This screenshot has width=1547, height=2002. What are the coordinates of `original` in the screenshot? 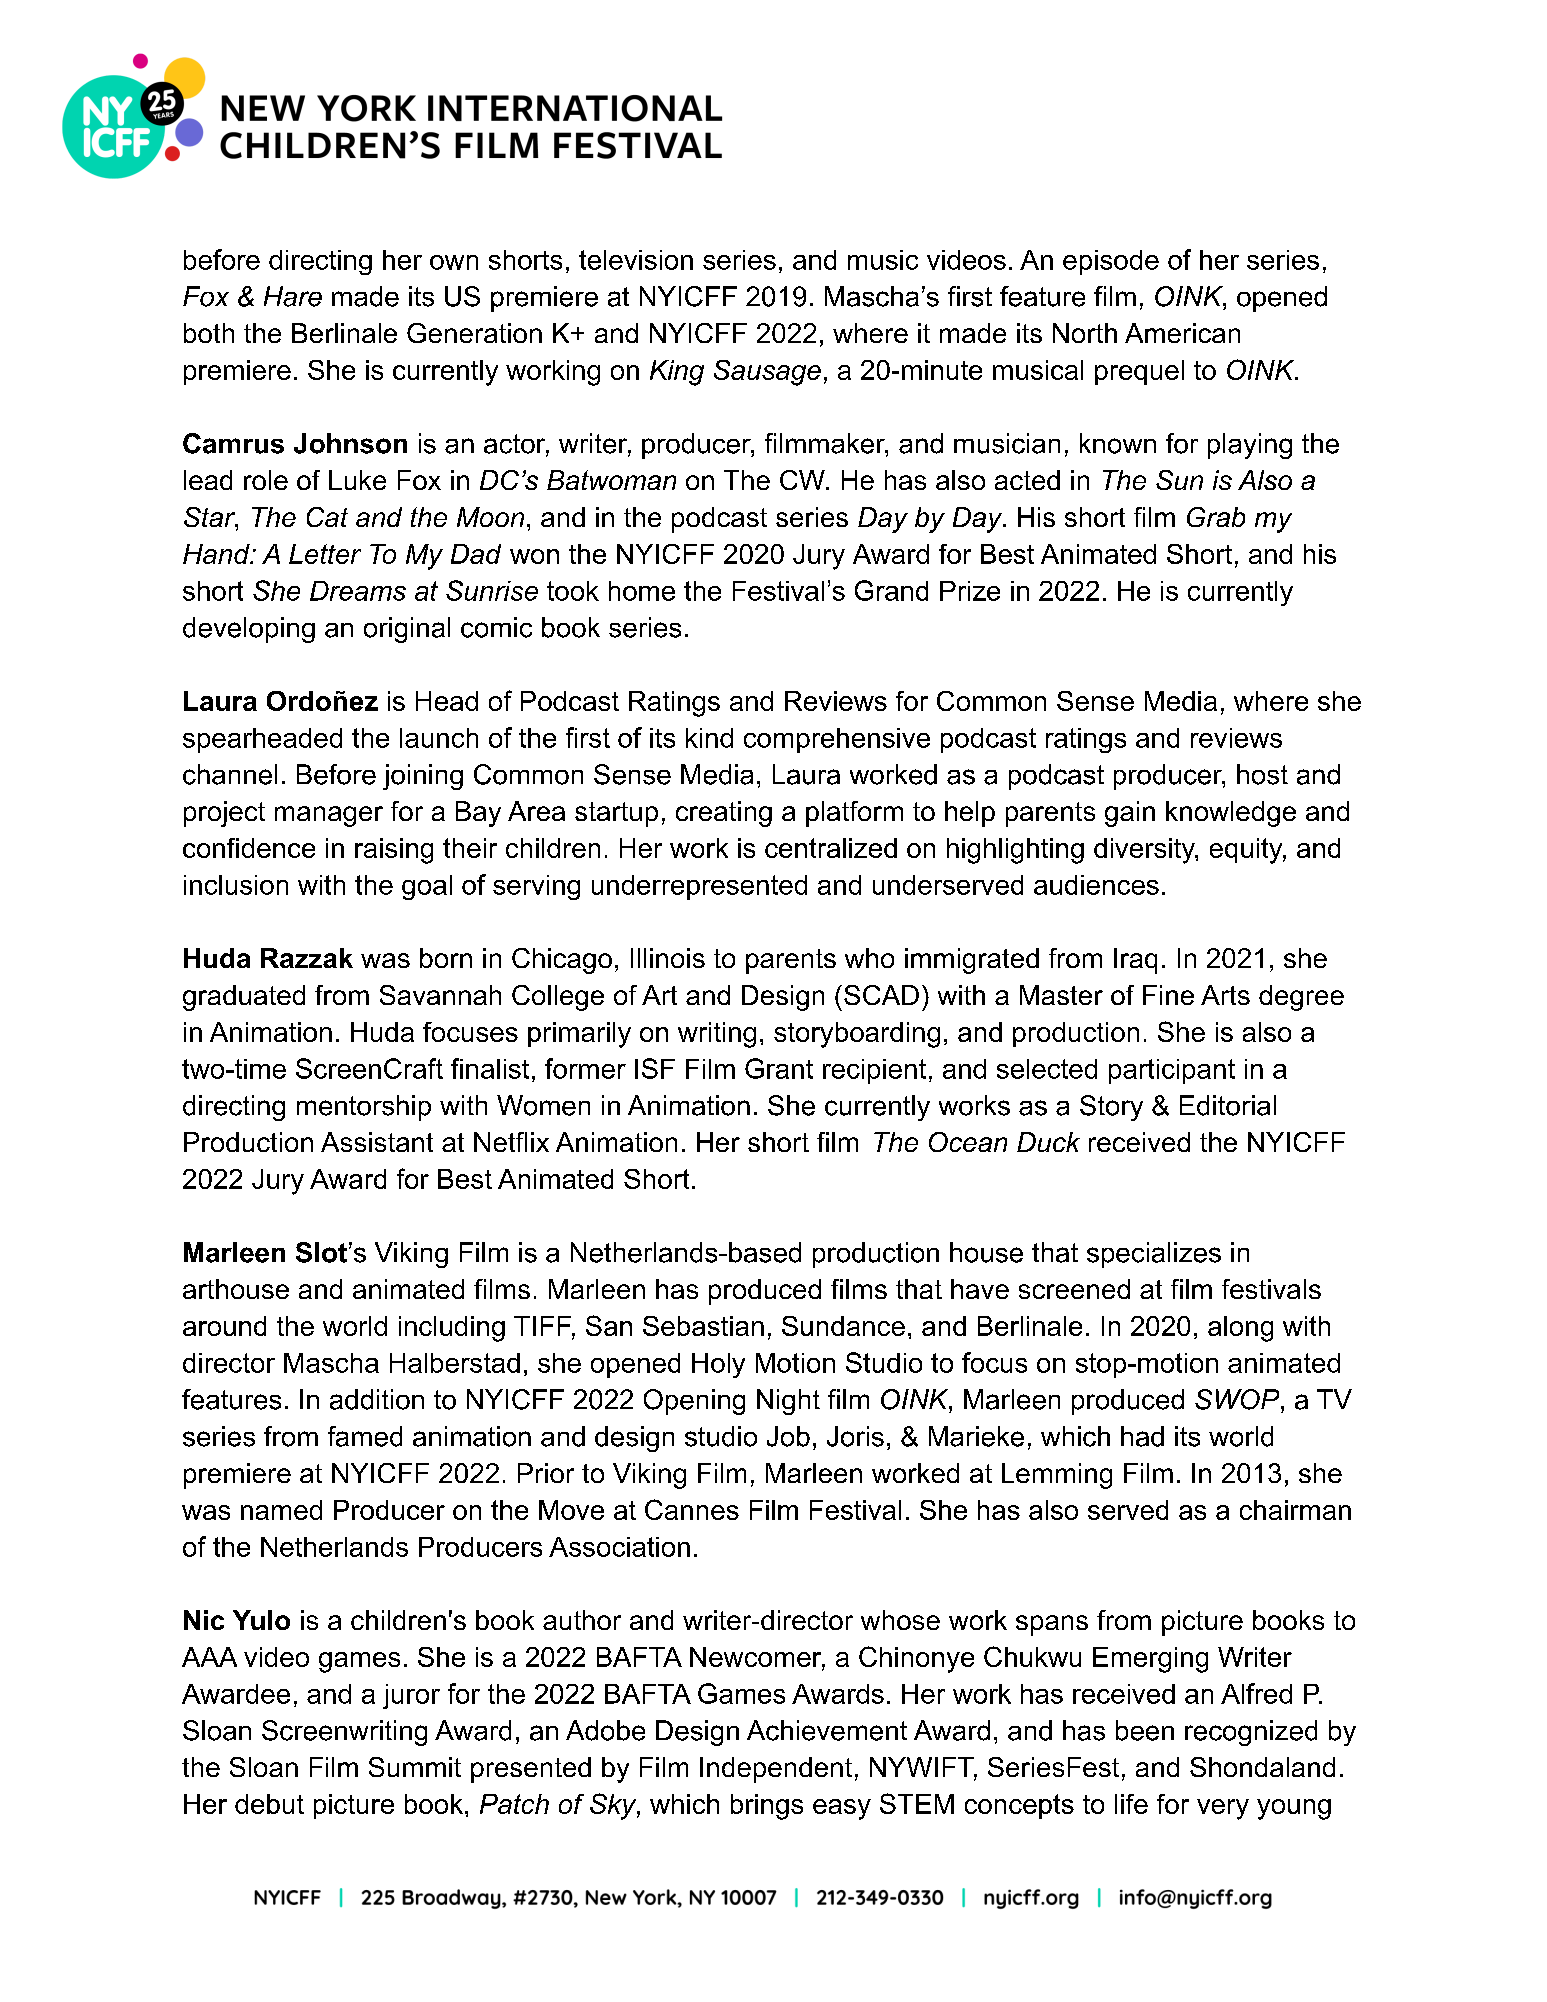 It's located at (407, 630).
